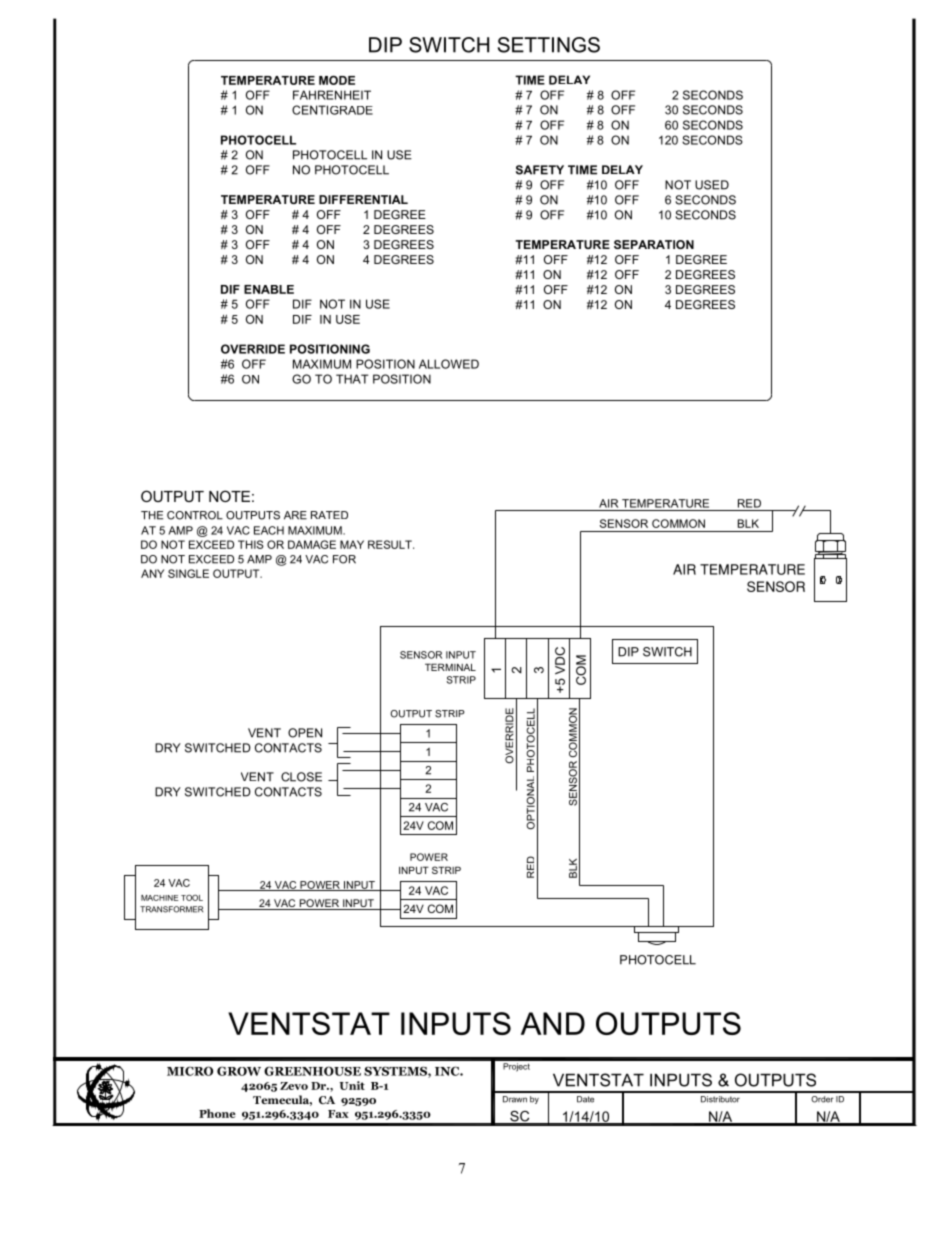 The image size is (952, 1233). I want to click on TERMINAL, so click(450, 667).
